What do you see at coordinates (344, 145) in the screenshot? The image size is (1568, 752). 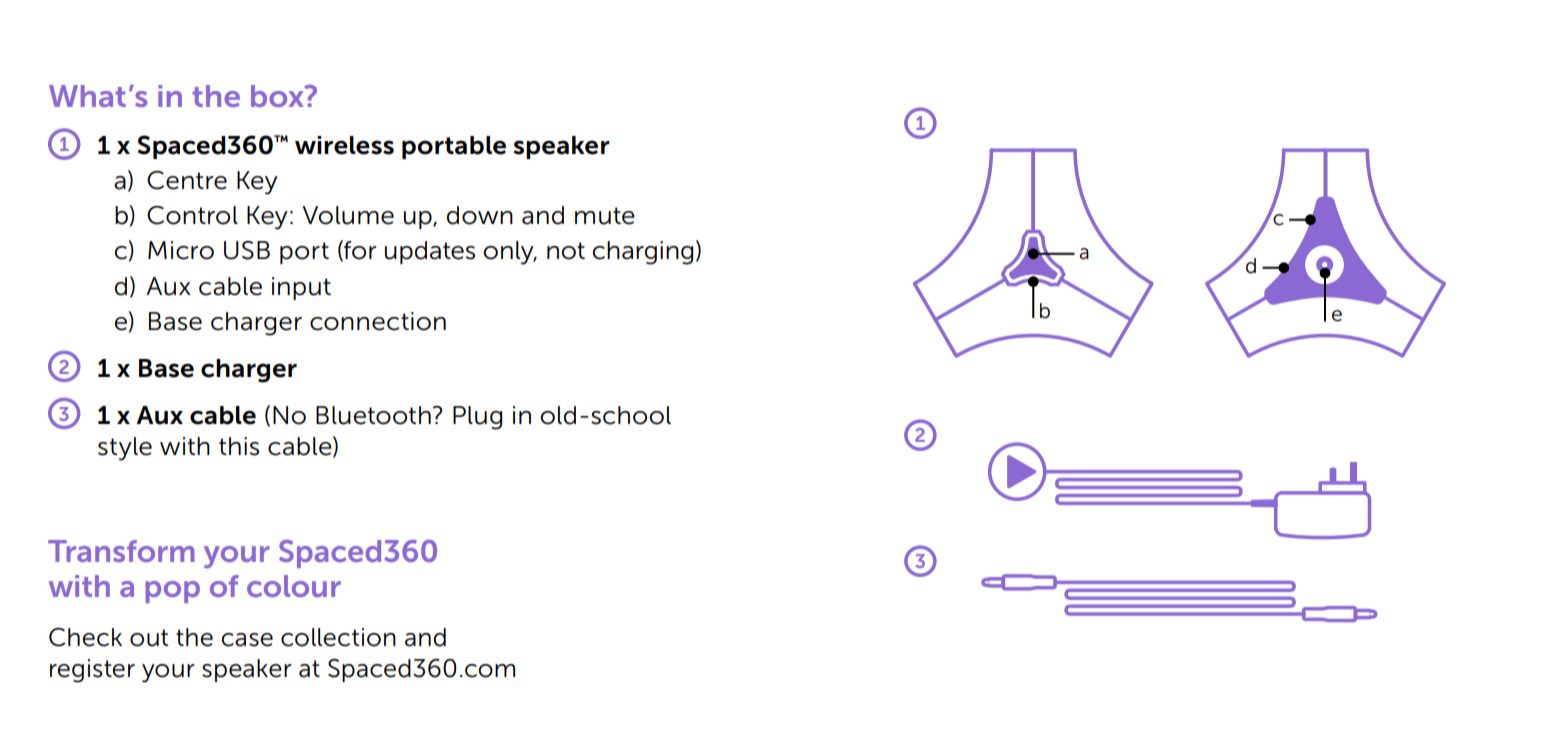 I see `wireless` at bounding box center [344, 145].
